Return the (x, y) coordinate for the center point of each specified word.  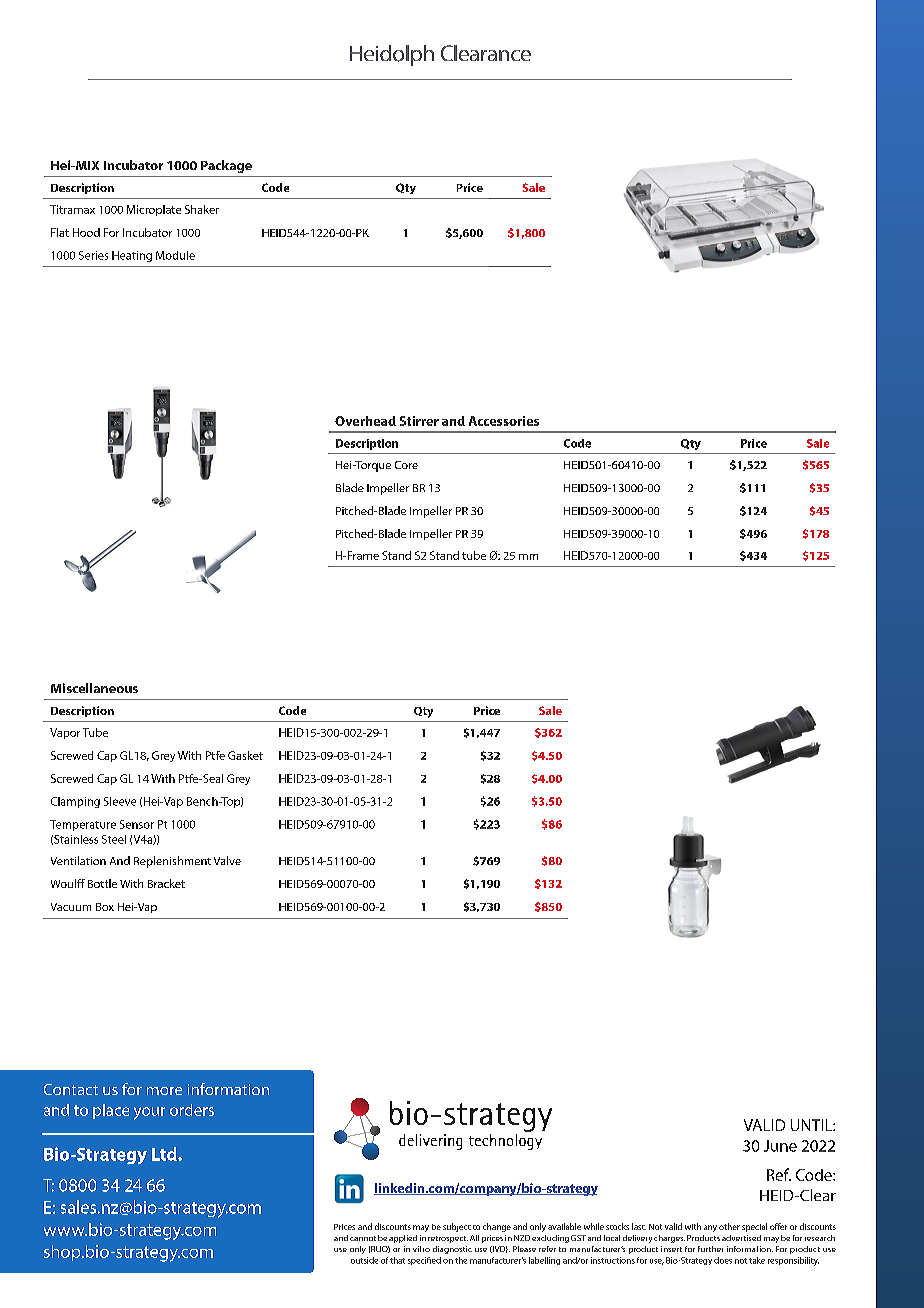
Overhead (365, 421)
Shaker (202, 209)
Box (105, 907)
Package (226, 166)
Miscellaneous (94, 688)
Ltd (165, 1154)
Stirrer (419, 421)
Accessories (504, 421)
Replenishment (172, 862)
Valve (227, 860)
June (780, 1146)
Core (406, 465)
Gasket (245, 755)
